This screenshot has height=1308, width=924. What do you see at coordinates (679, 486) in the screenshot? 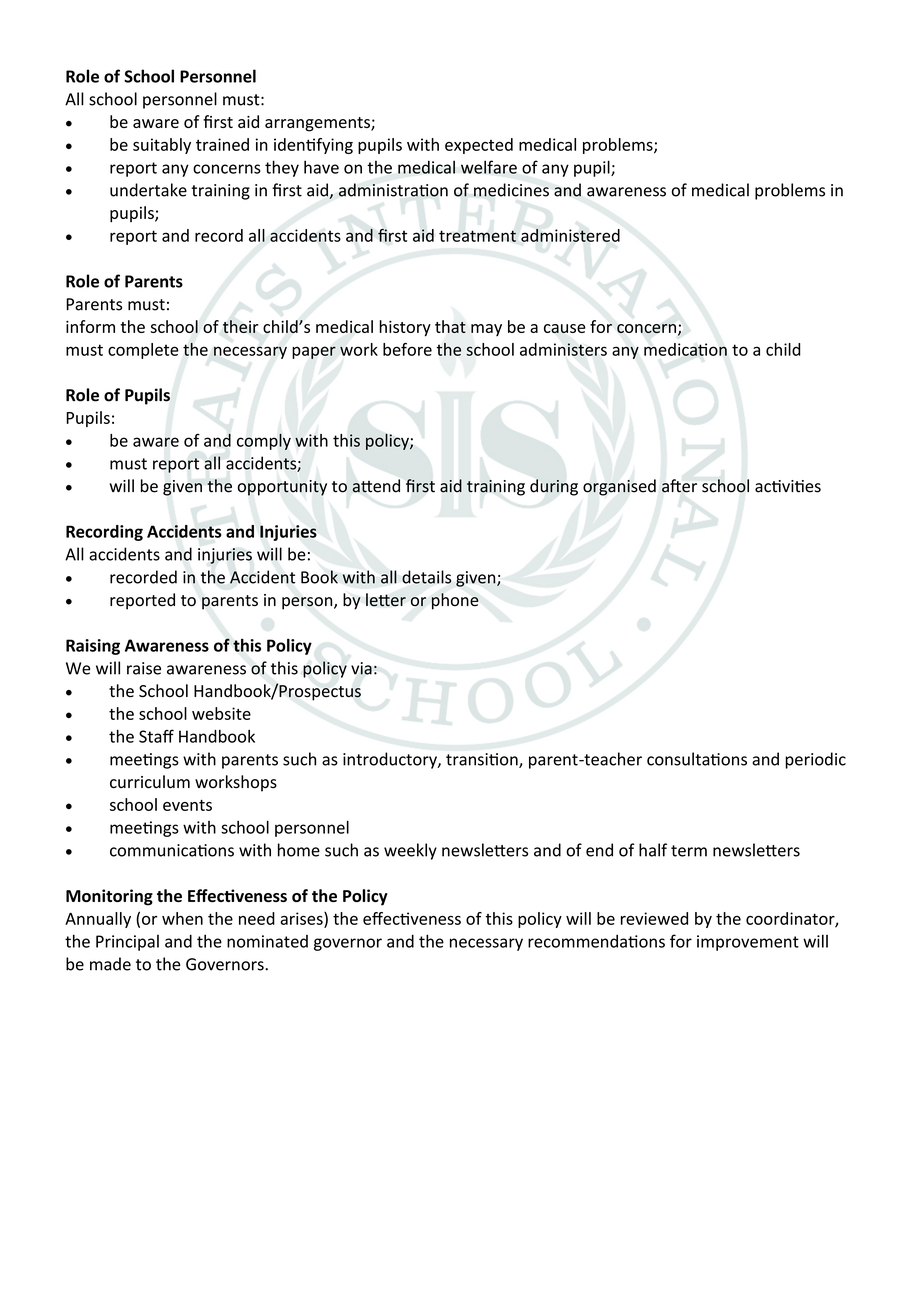
I see `after` at bounding box center [679, 486].
